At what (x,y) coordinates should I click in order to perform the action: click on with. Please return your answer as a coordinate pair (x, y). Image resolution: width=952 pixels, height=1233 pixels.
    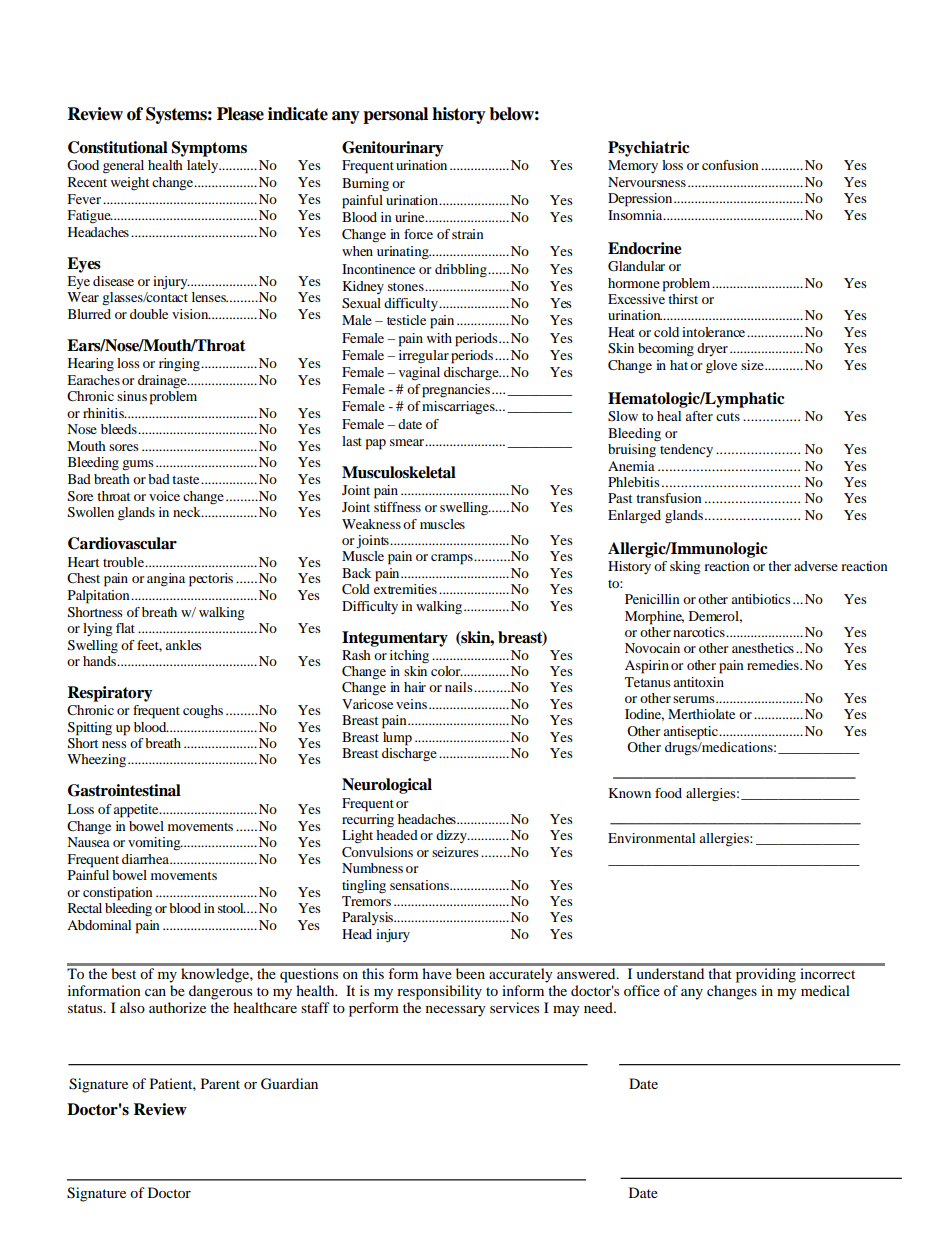
    Looking at the image, I should click on (439, 338).
